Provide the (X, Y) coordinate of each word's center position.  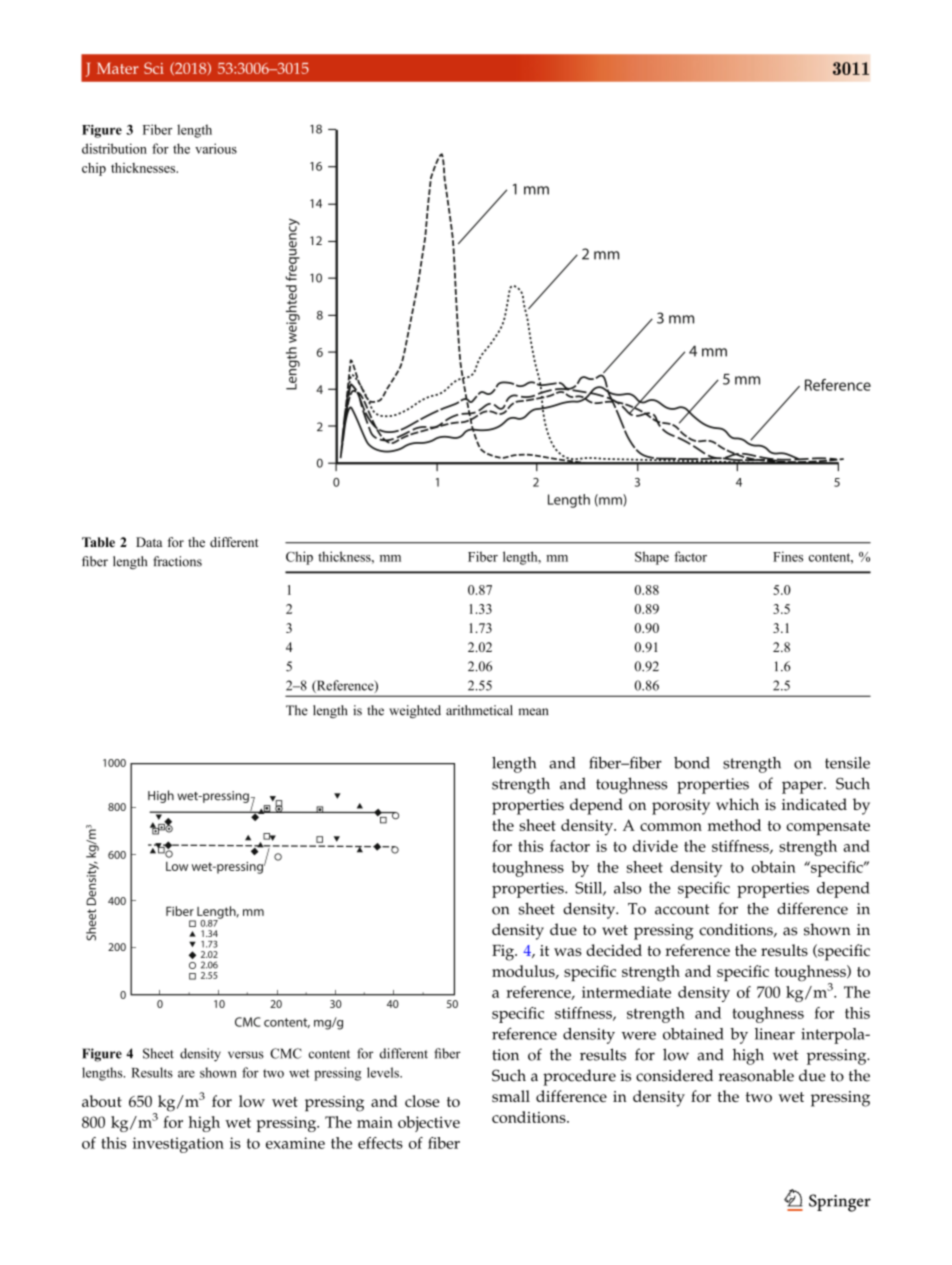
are (186, 1074)
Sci (154, 68)
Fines (788, 556)
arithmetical (479, 710)
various (216, 148)
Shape (652, 558)
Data (149, 542)
